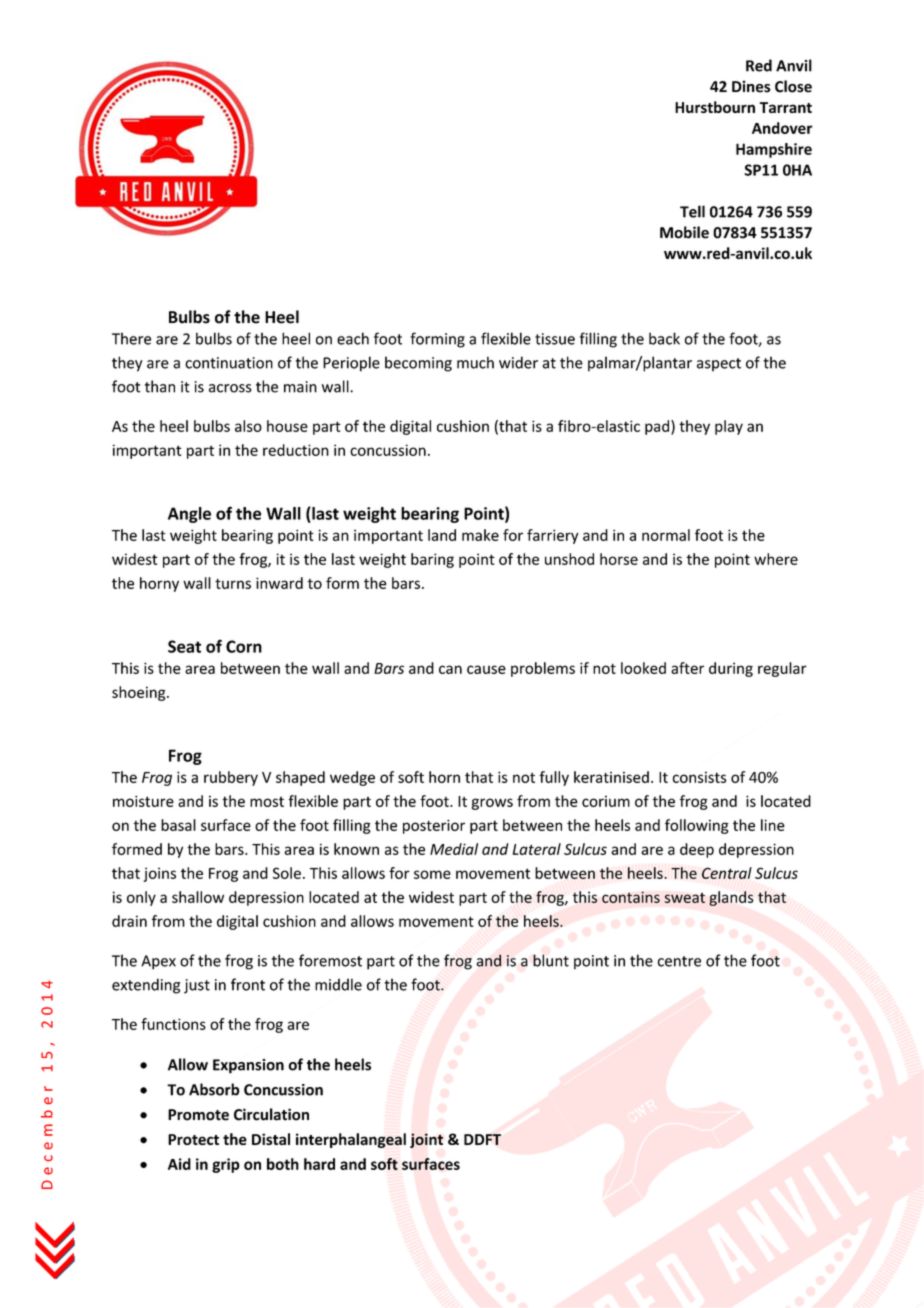 The height and width of the screenshot is (1308, 924). What do you see at coordinates (482, 1139) in the screenshot?
I see `DDFT` at bounding box center [482, 1139].
